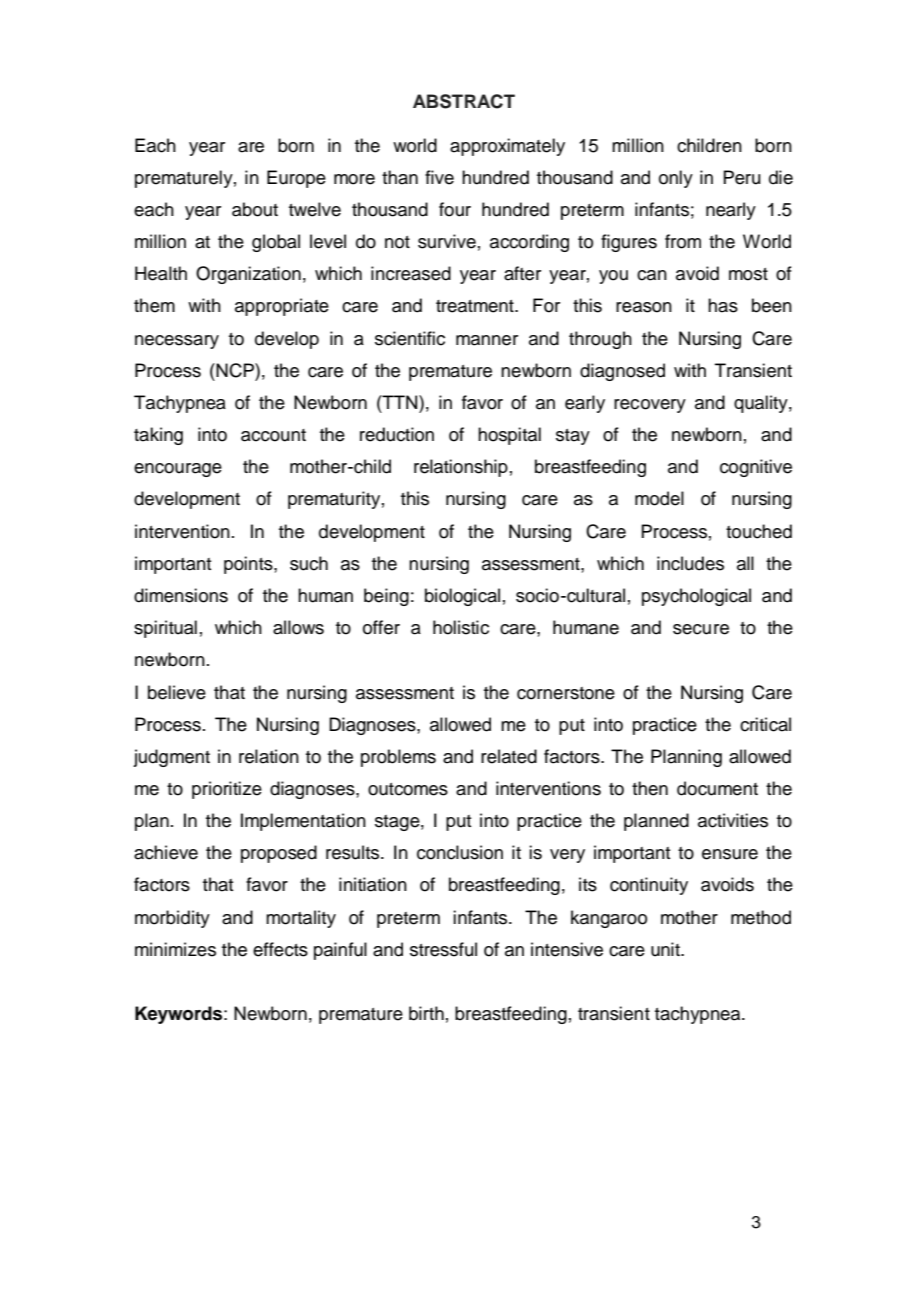 This document has height=1308, width=924. I want to click on critical, so click(765, 724).
